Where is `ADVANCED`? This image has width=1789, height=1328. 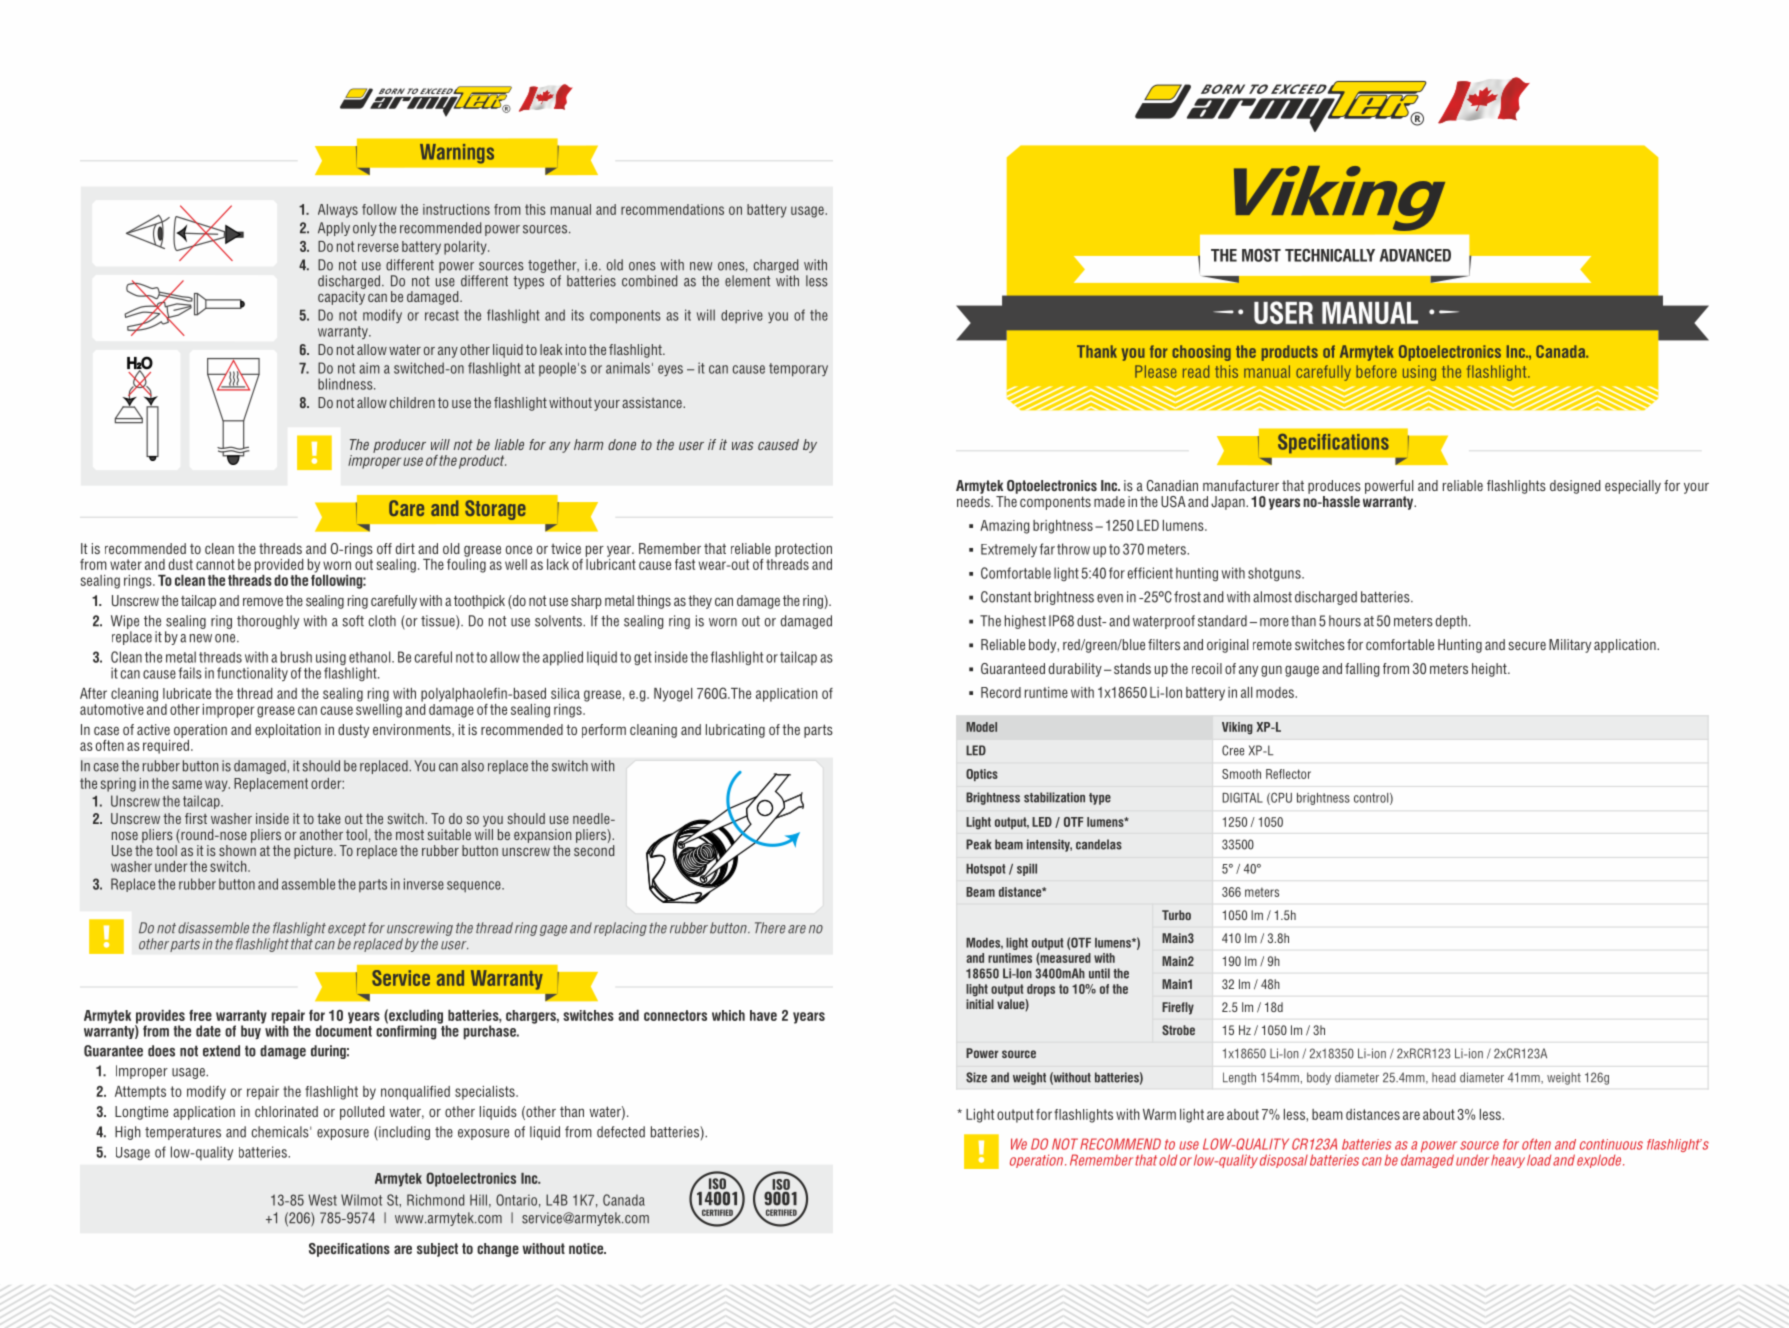 ADVANCED is located at coordinates (1415, 255).
